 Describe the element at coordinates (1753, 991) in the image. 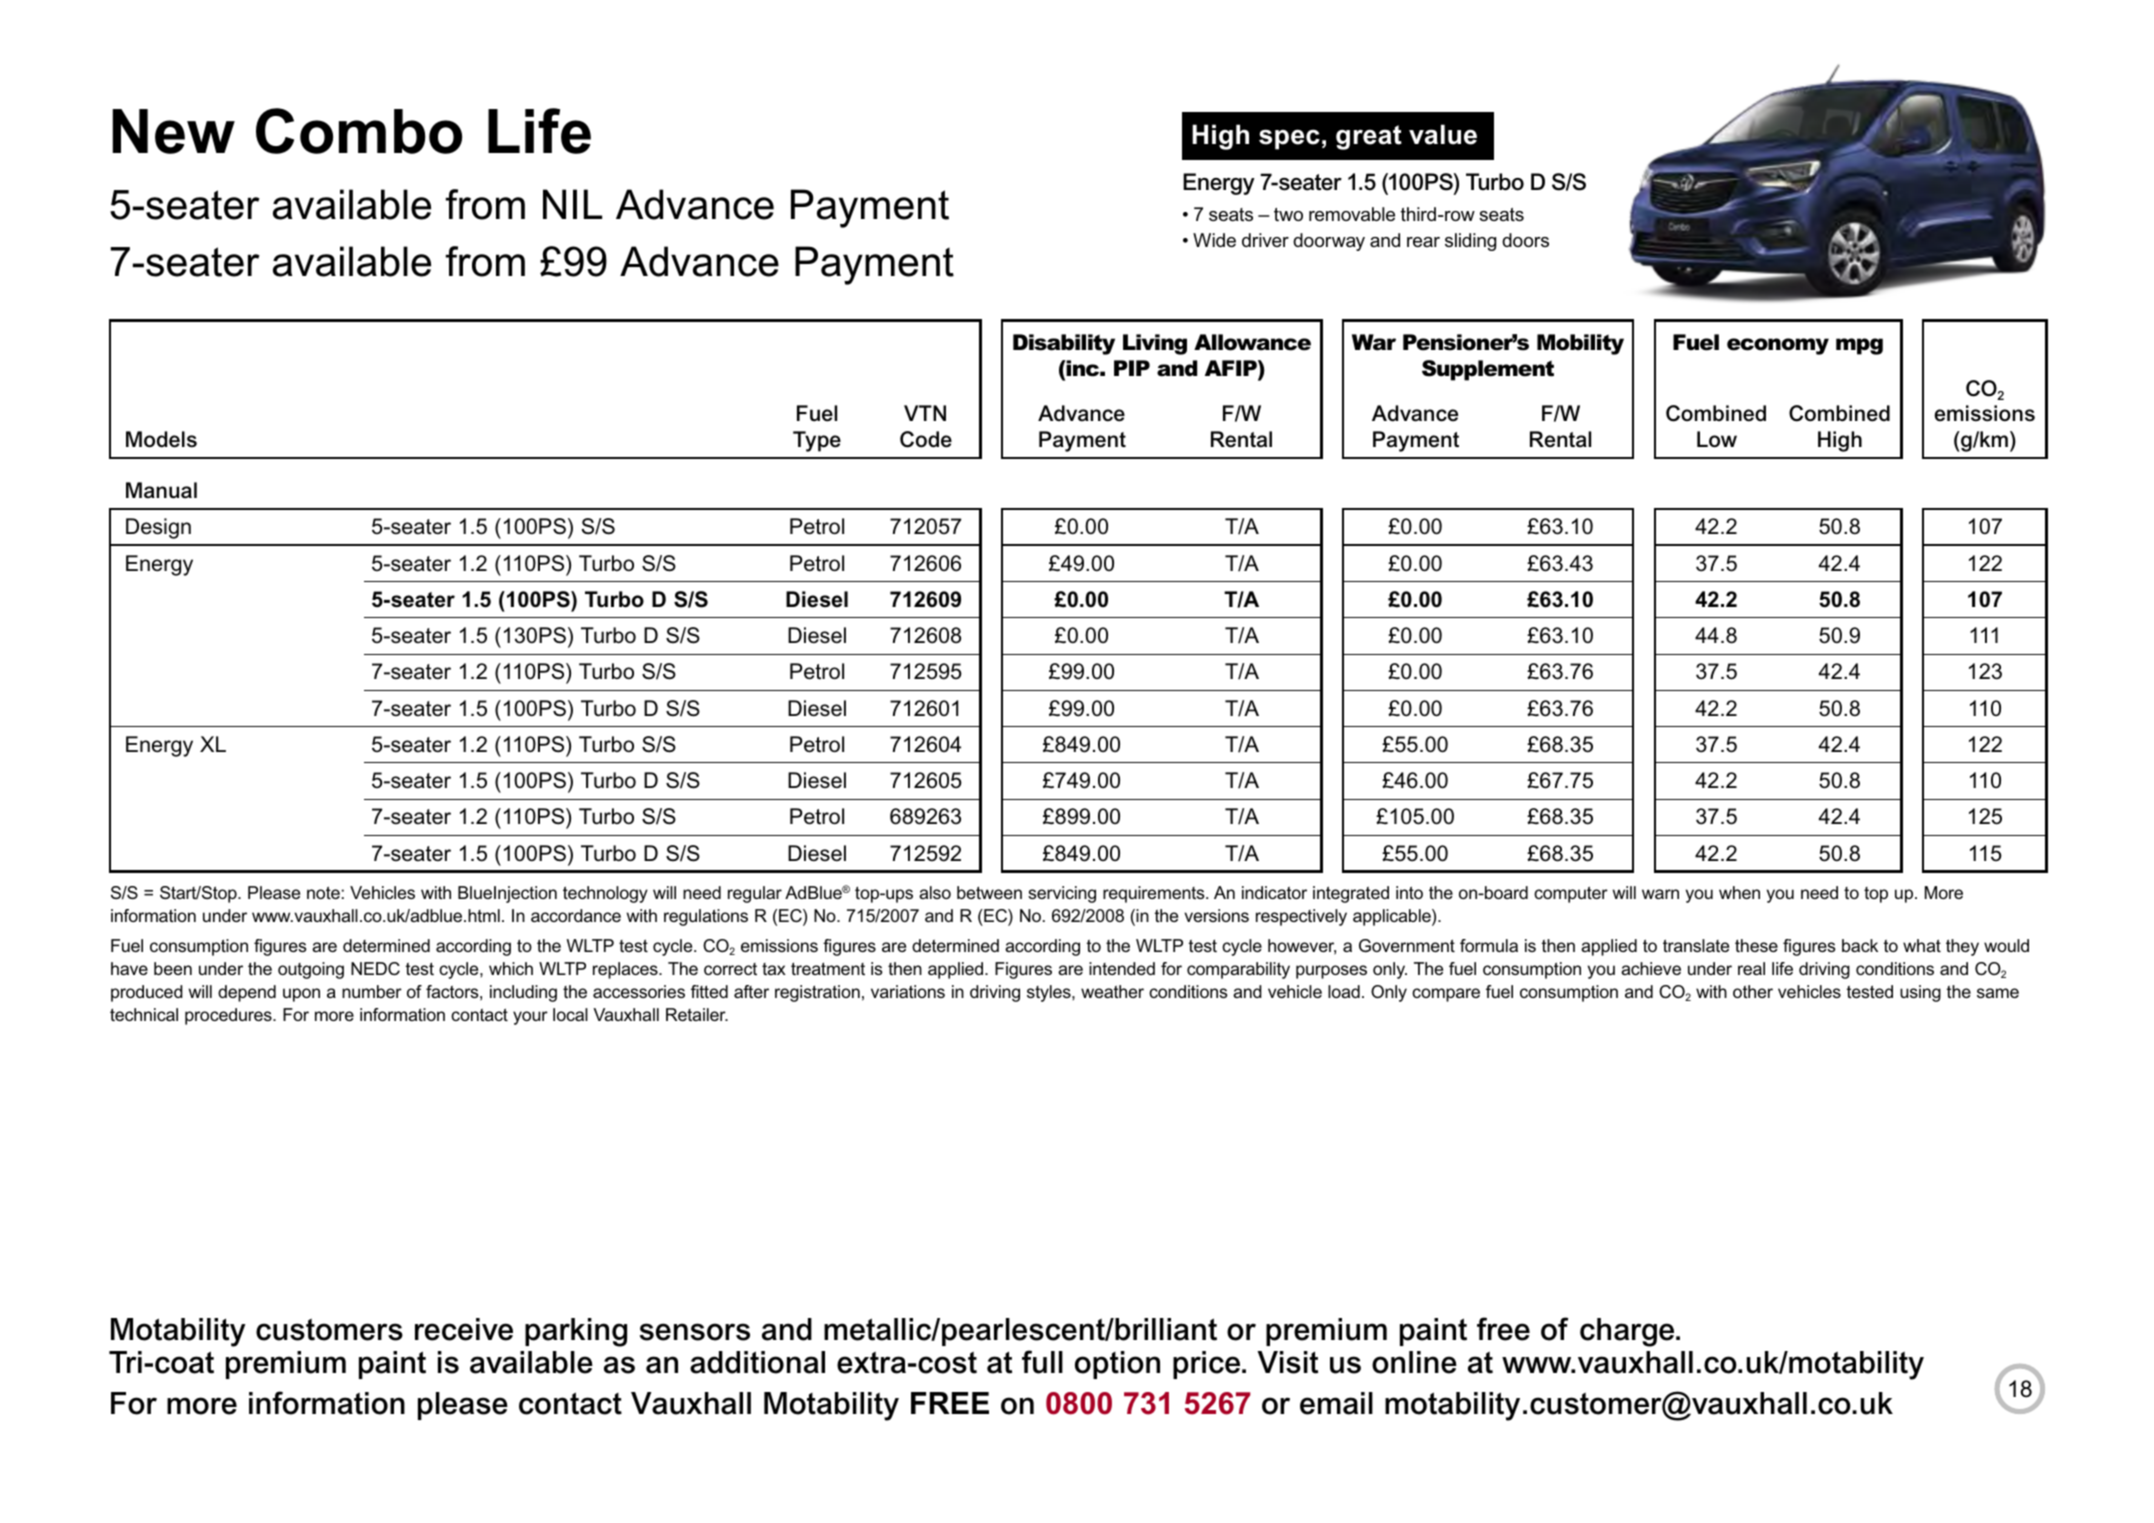

I see `other` at that location.
